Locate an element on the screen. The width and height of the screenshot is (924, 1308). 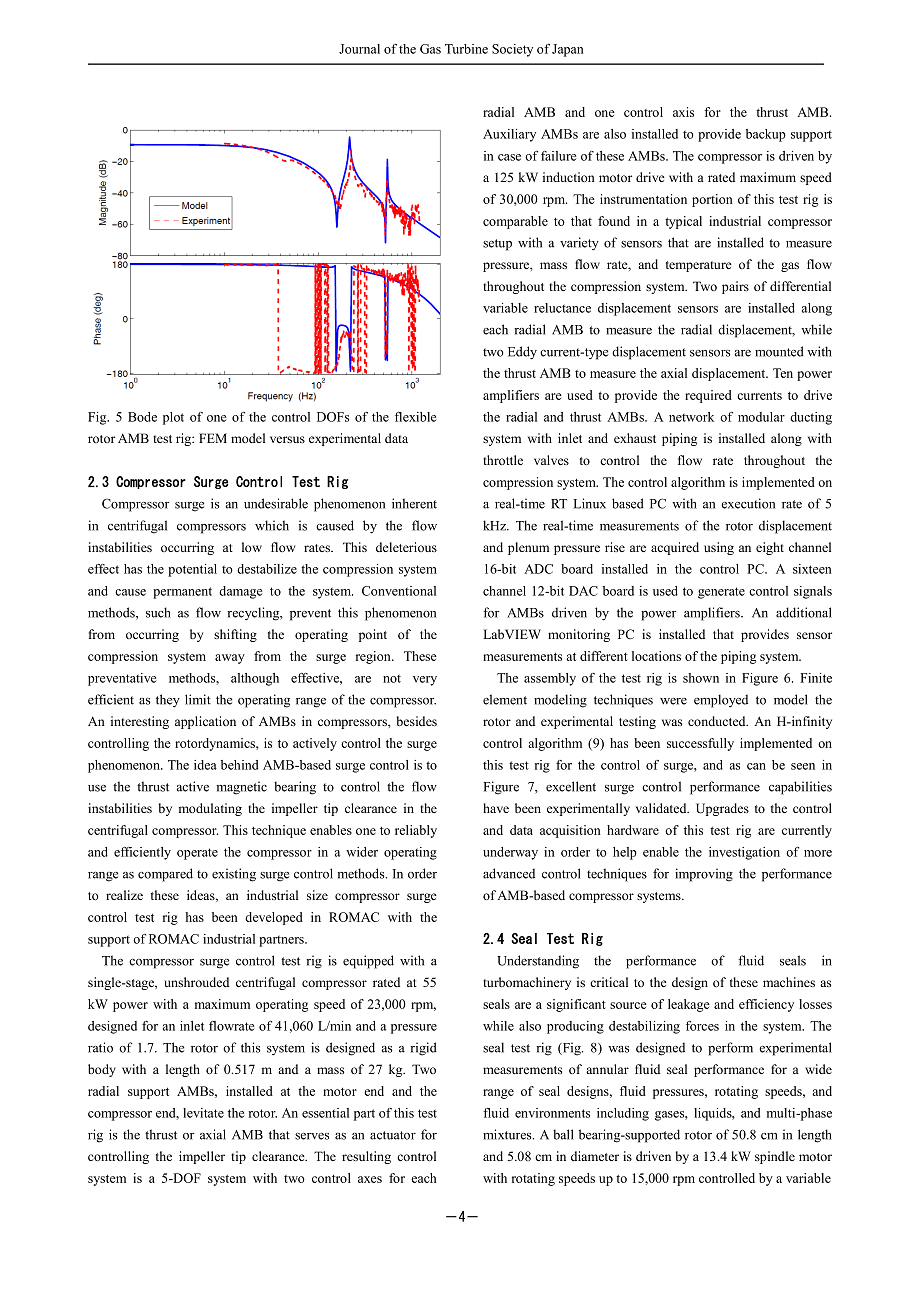
Society is located at coordinates (512, 50).
